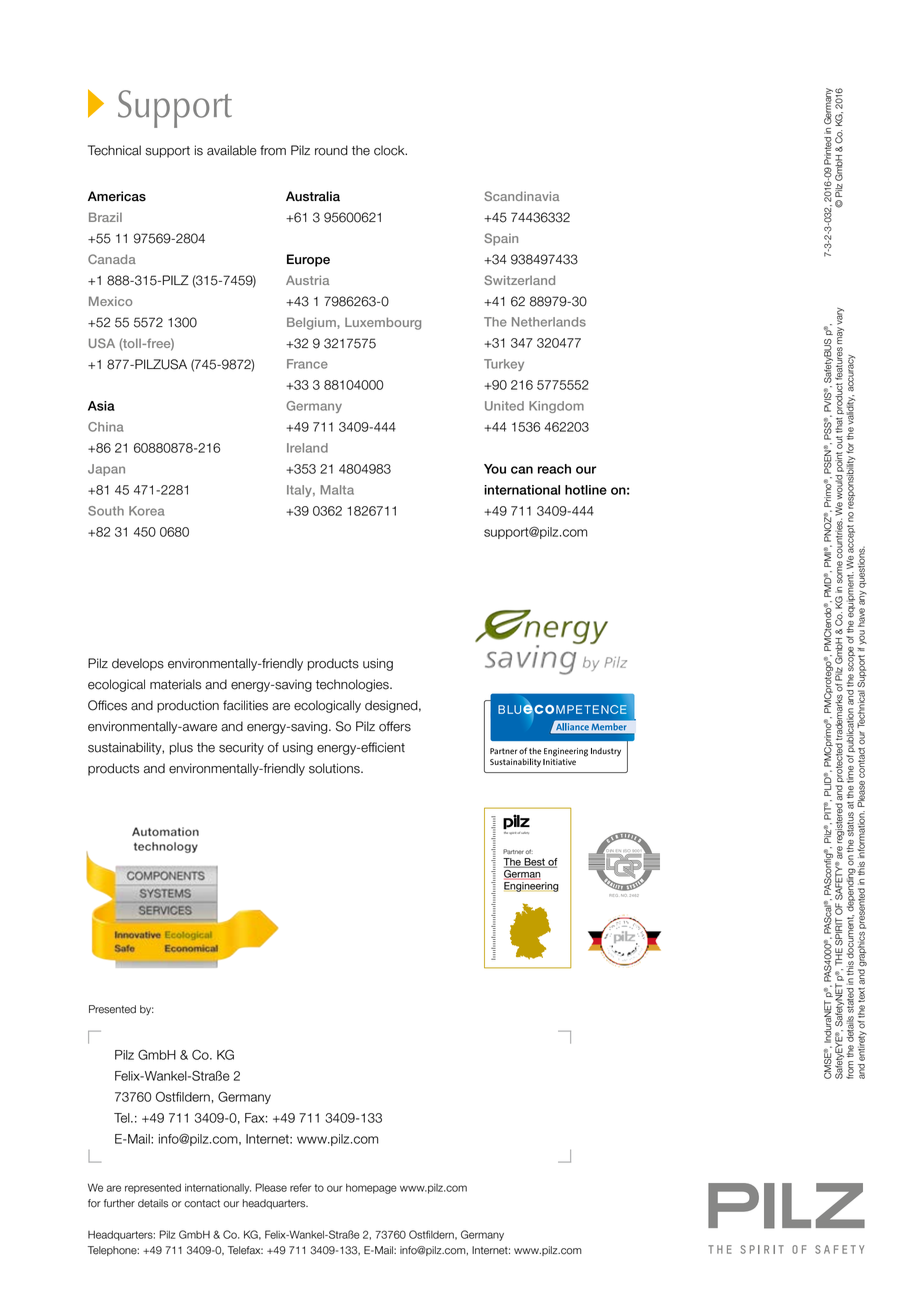 The image size is (924, 1308). What do you see at coordinates (119, 1203) in the document?
I see `further` at bounding box center [119, 1203].
